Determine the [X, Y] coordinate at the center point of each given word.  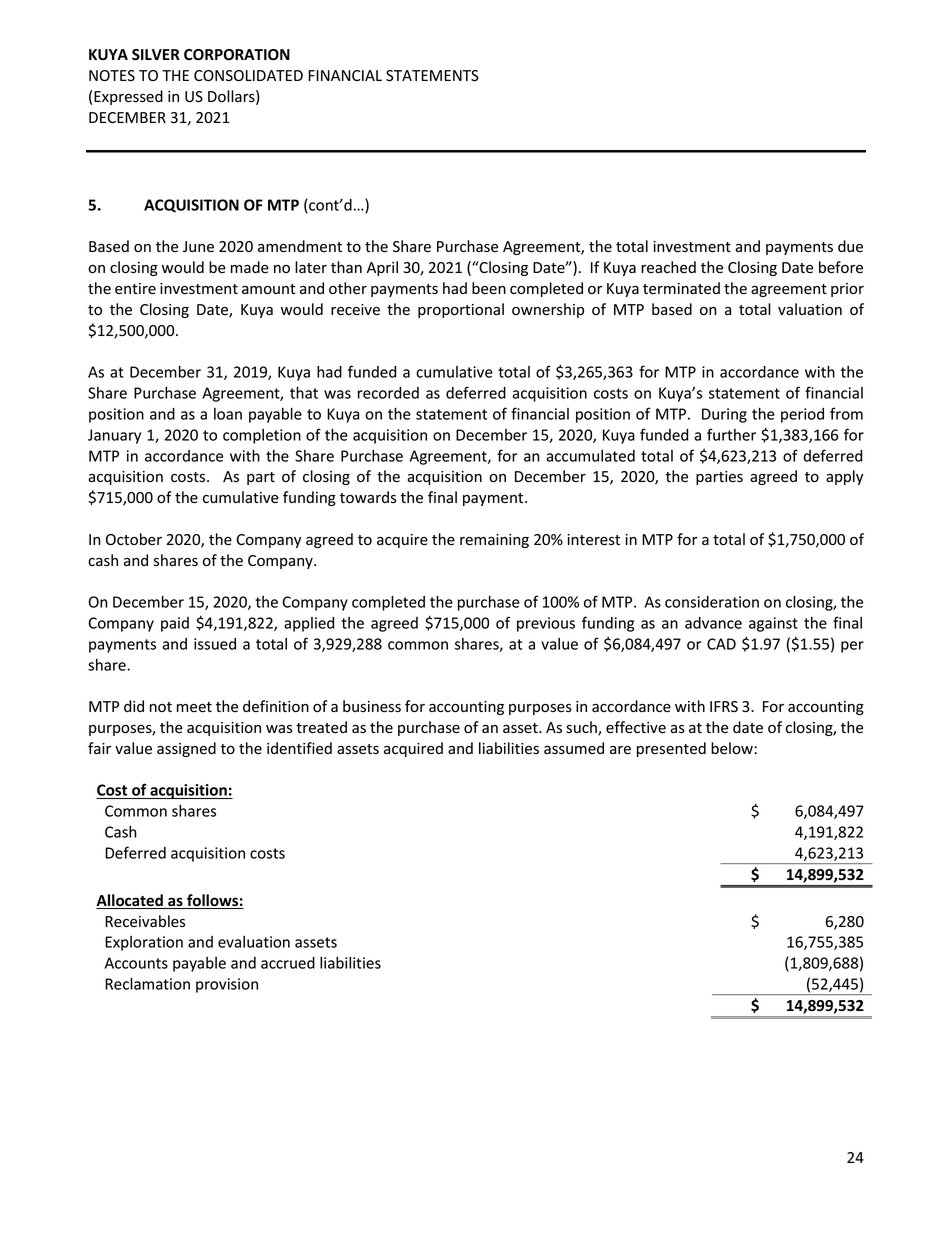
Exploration [144, 943]
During [724, 415]
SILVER [156, 55]
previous [546, 624]
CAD [721, 644]
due [850, 246]
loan [228, 414]
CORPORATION [237, 55]
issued [215, 644]
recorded [388, 393]
